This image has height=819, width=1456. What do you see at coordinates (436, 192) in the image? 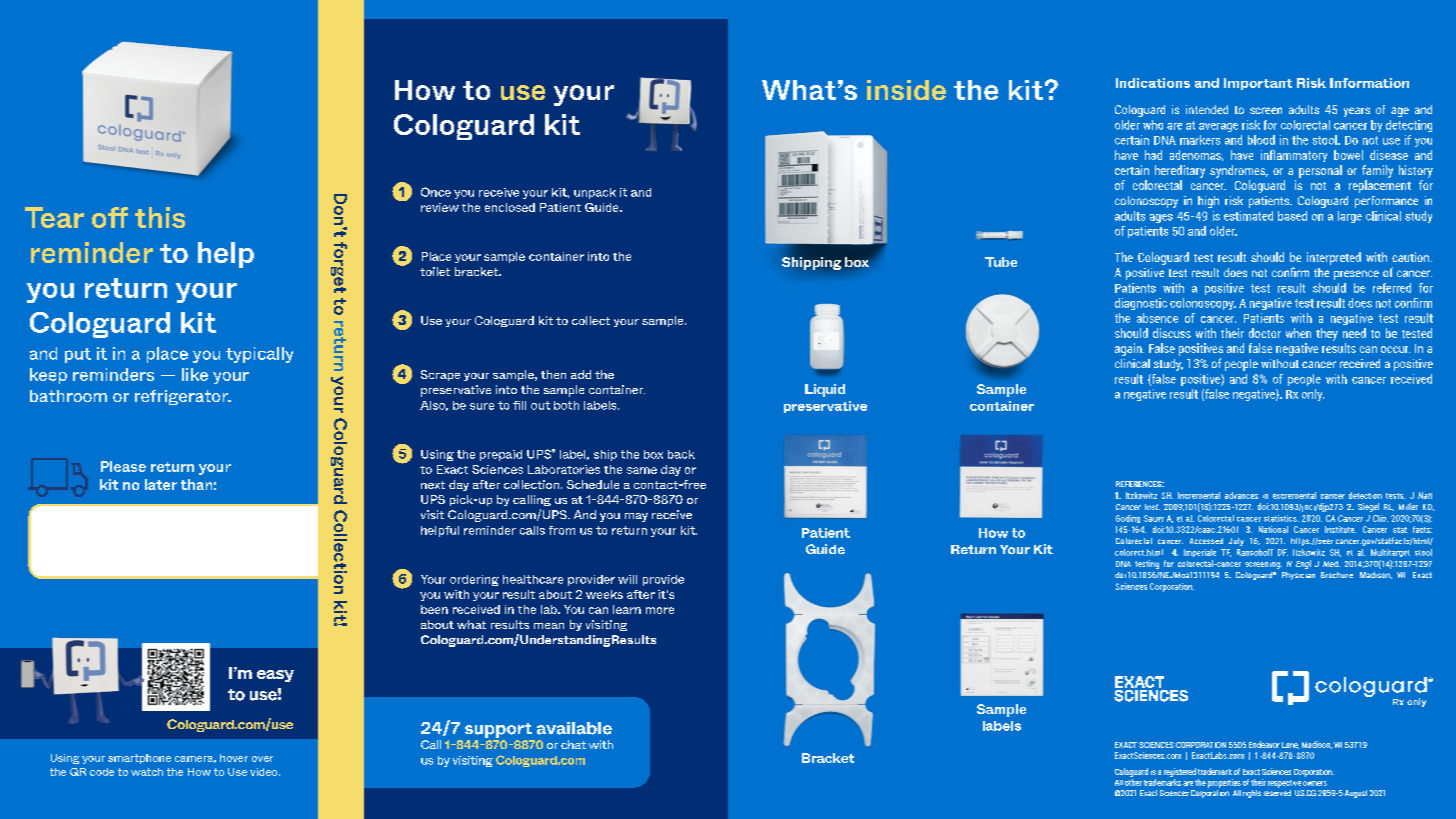
I see `Once` at bounding box center [436, 192].
